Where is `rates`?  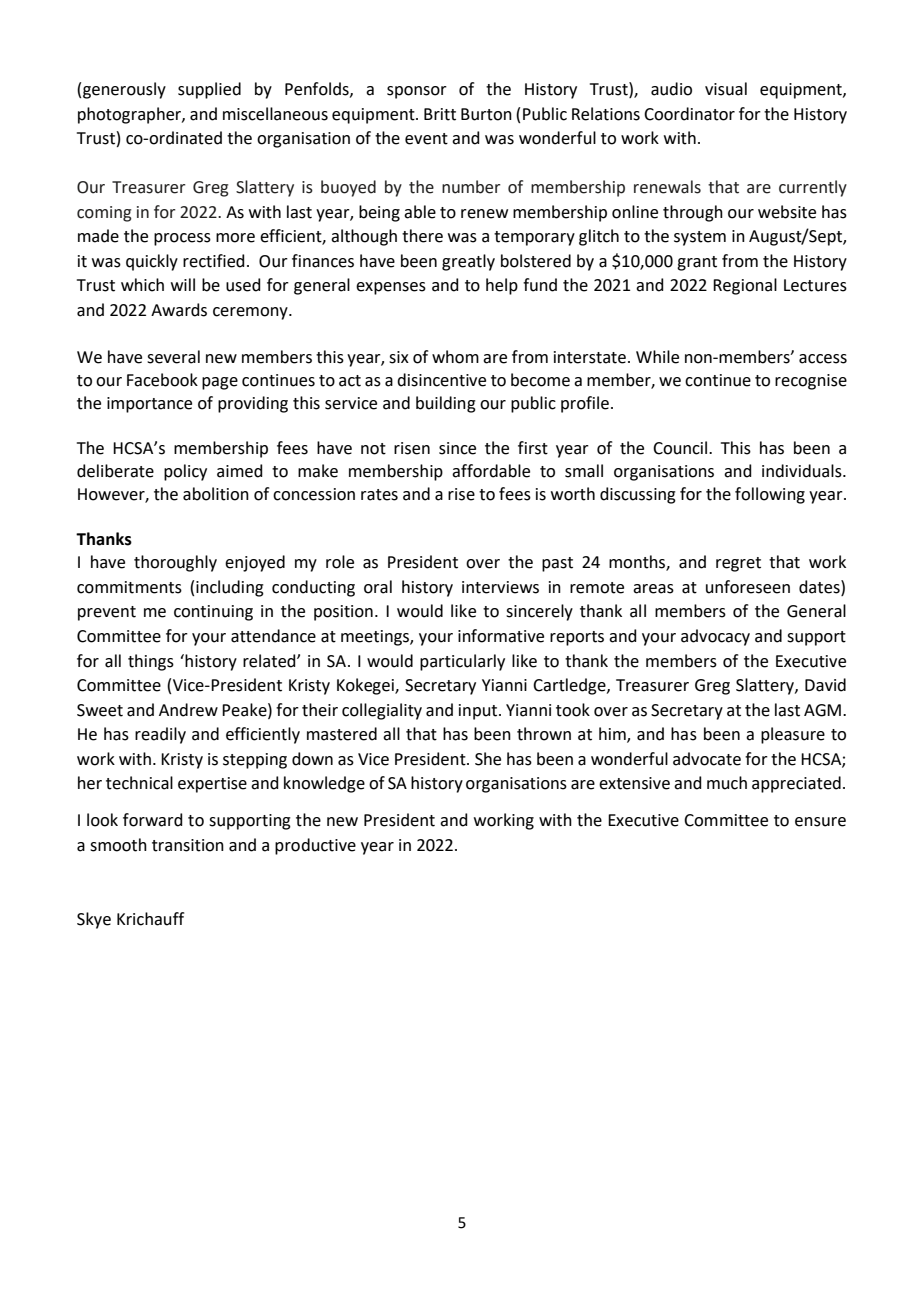 rates is located at coordinates (379, 495).
